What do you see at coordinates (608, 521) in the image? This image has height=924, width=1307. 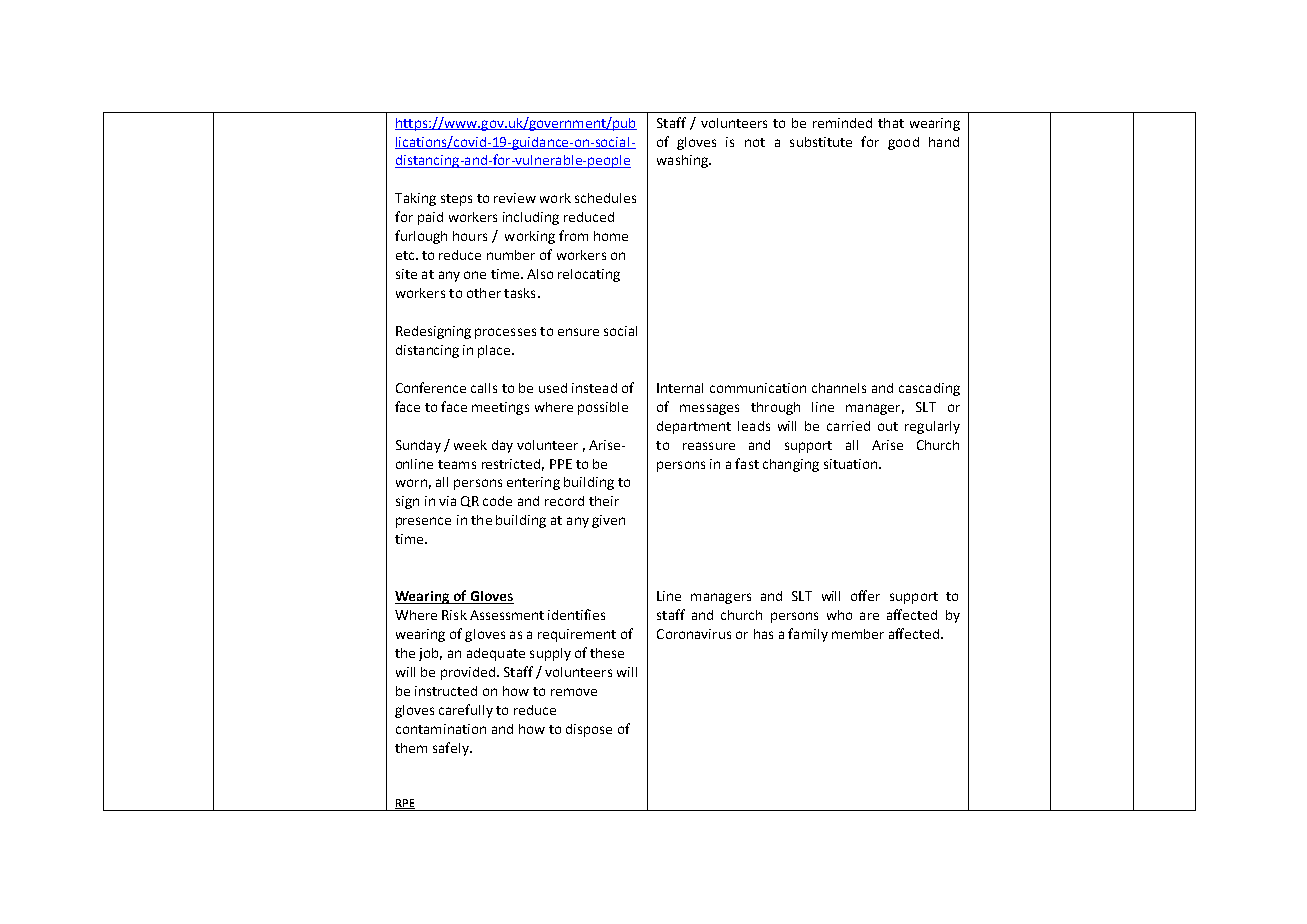 I see `given` at bounding box center [608, 521].
